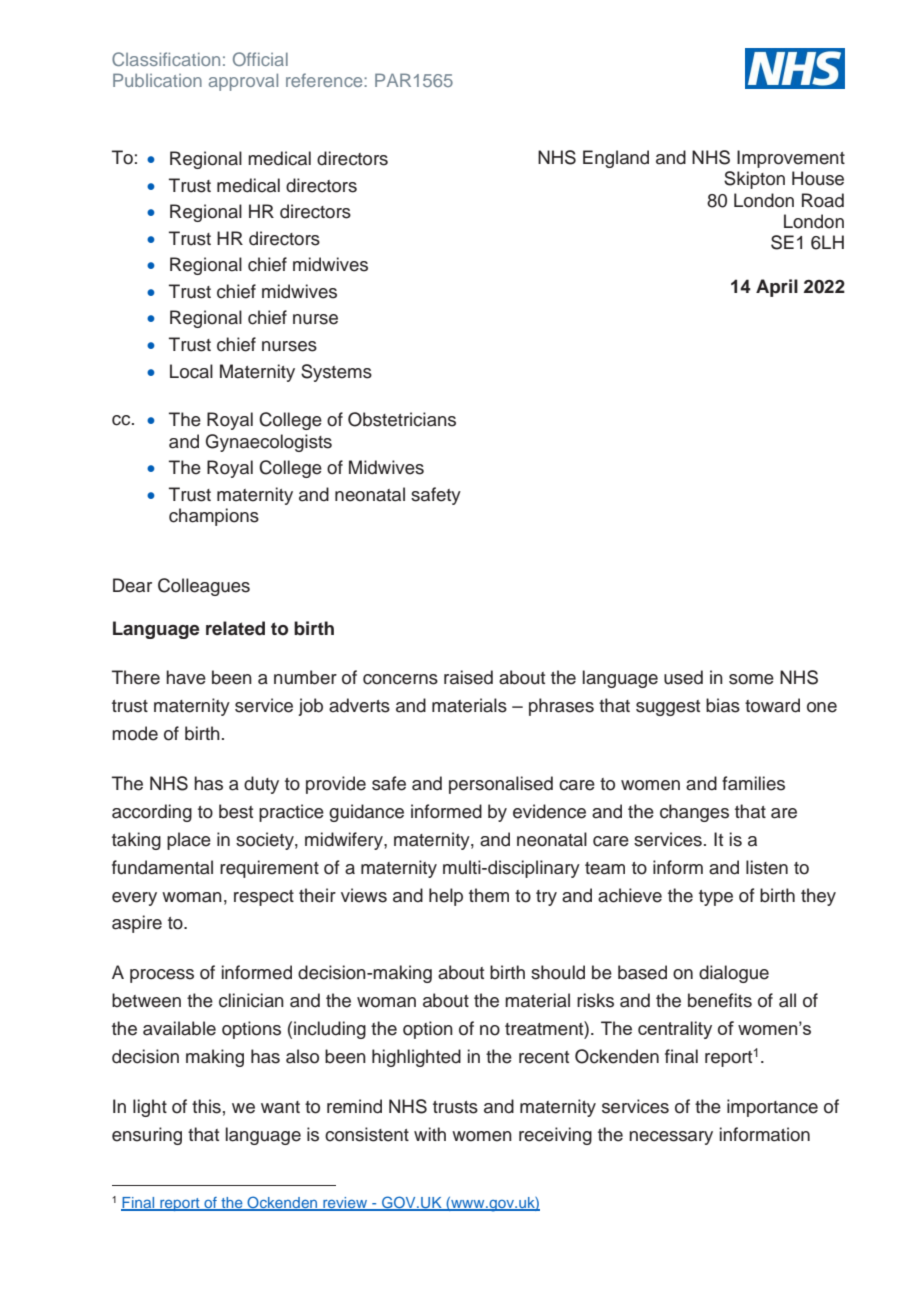 This screenshot has width=924, height=1308. What do you see at coordinates (206, 1106) in the screenshot?
I see `this` at bounding box center [206, 1106].
